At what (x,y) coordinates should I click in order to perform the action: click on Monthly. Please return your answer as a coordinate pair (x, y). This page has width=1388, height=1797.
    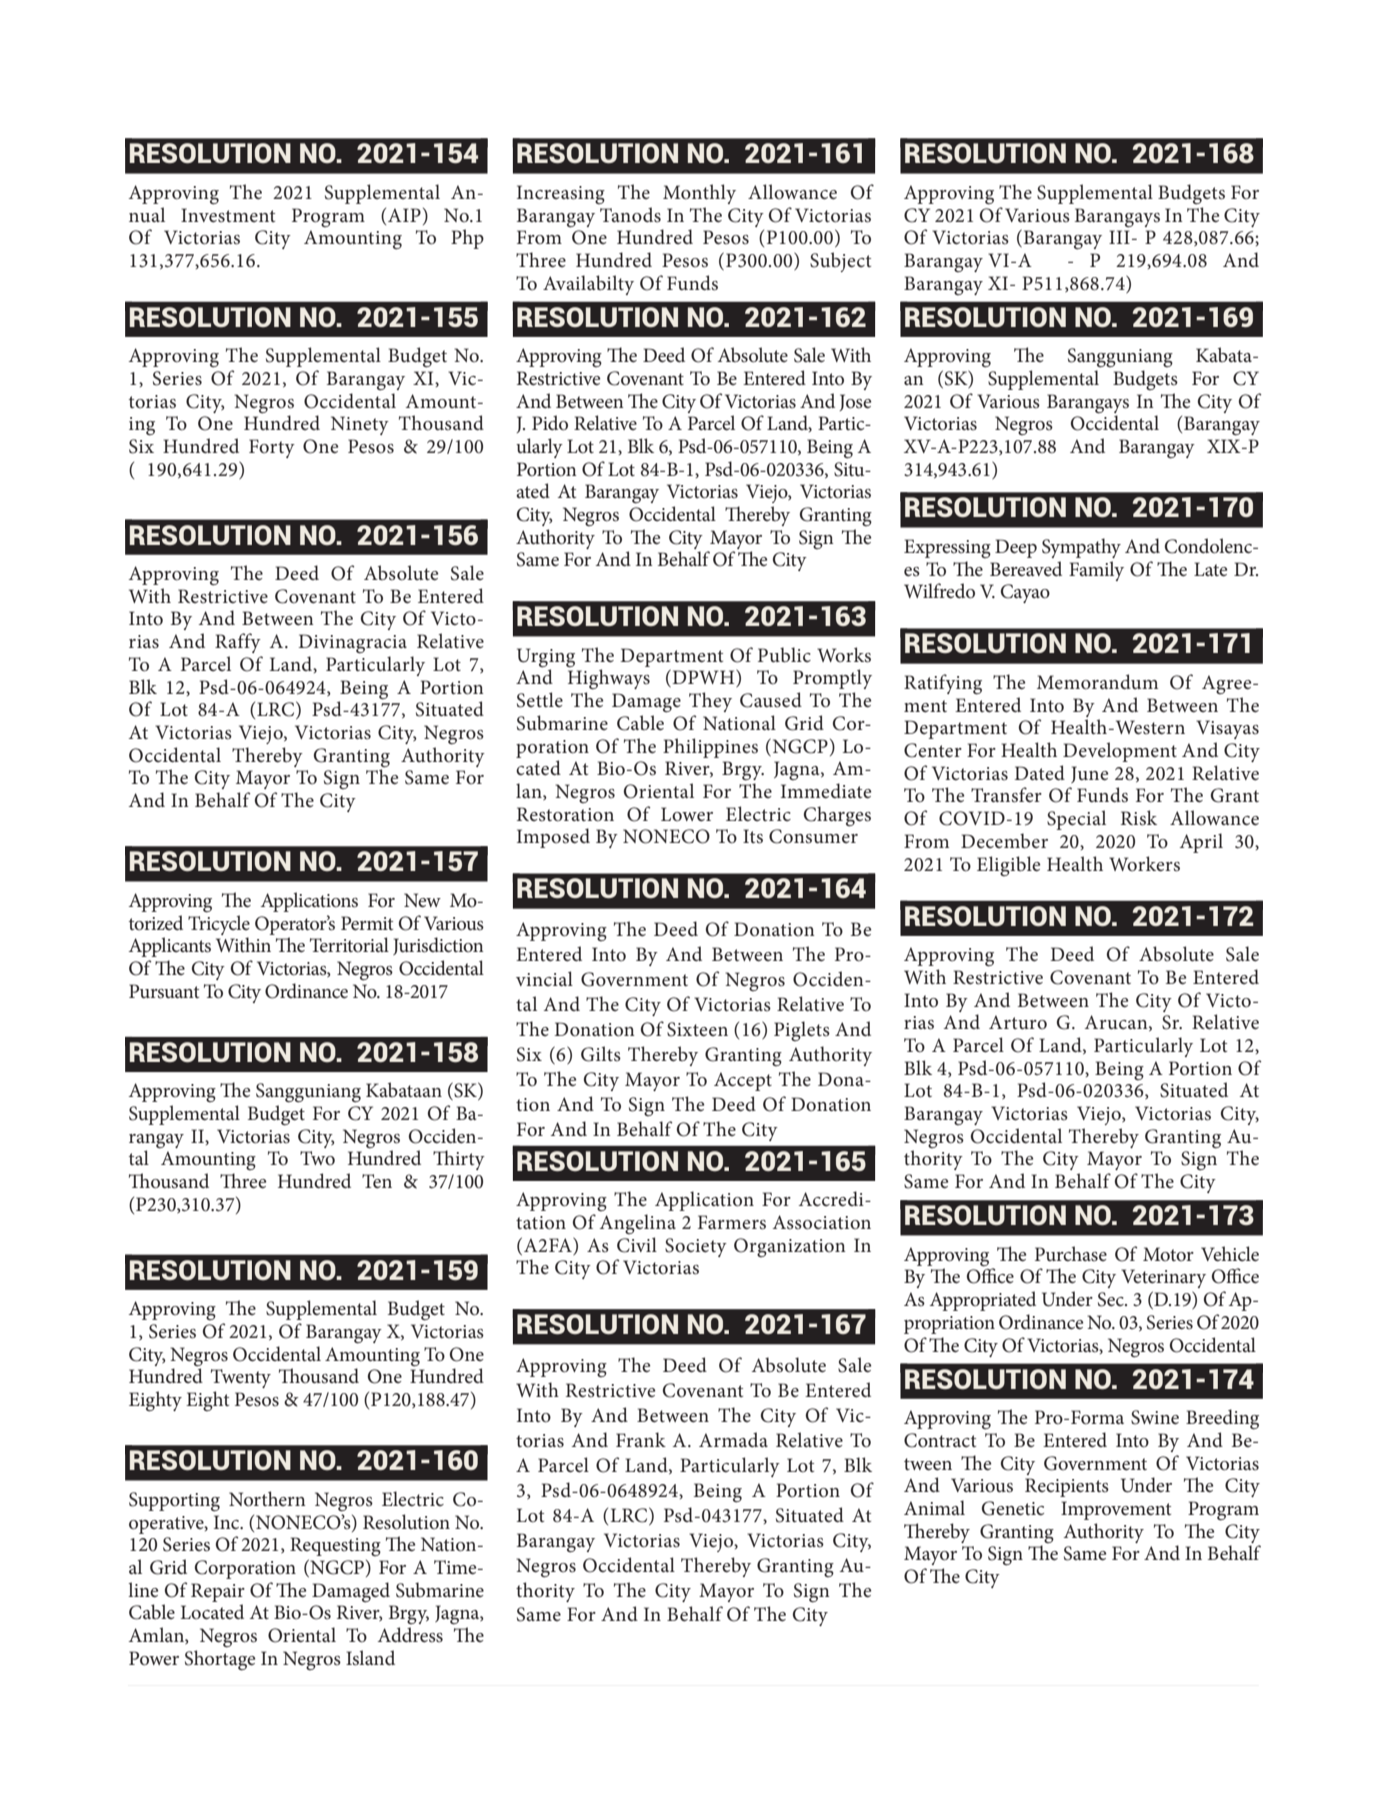
    Looking at the image, I should click on (699, 194).
